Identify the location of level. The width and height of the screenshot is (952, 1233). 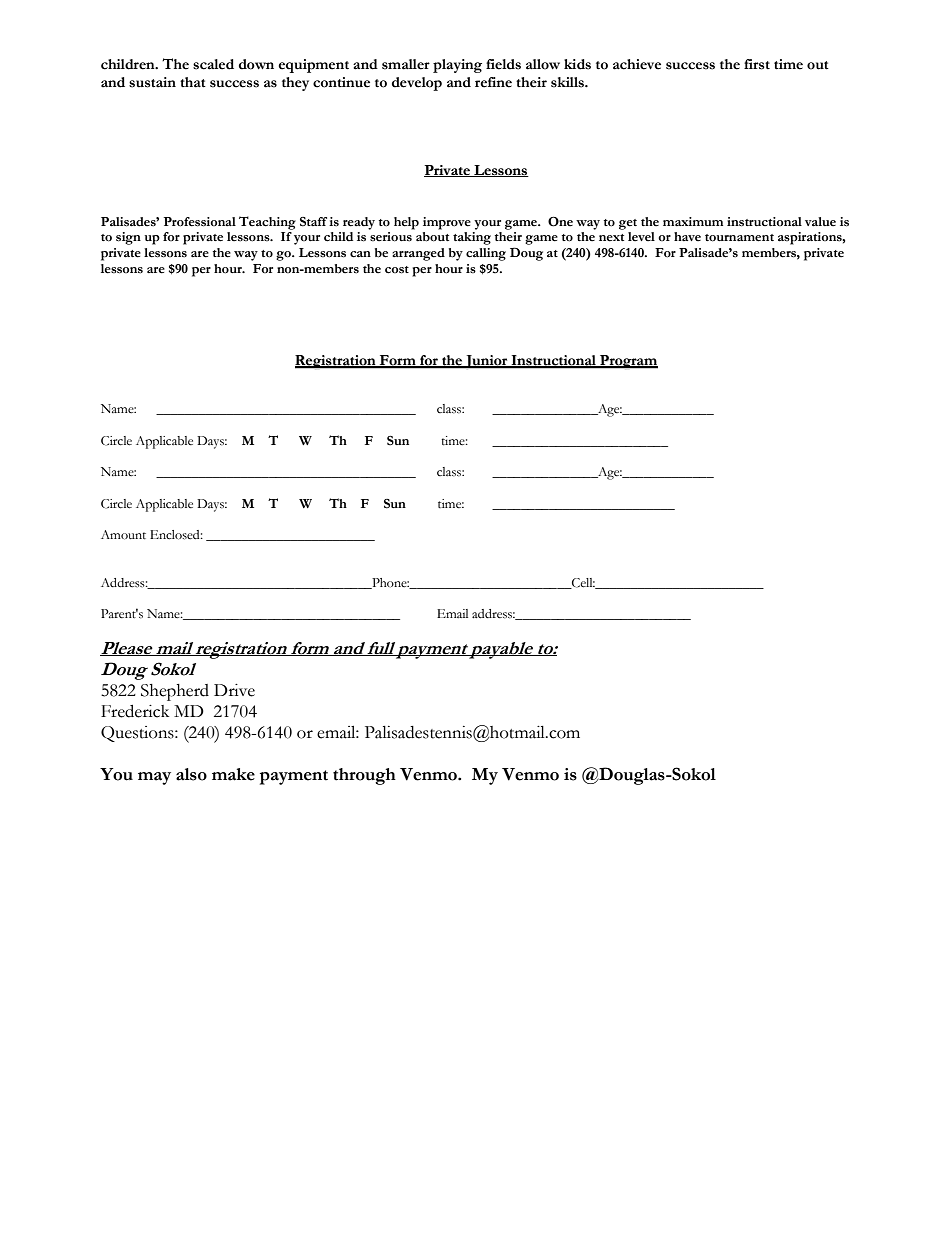
(641, 236).
